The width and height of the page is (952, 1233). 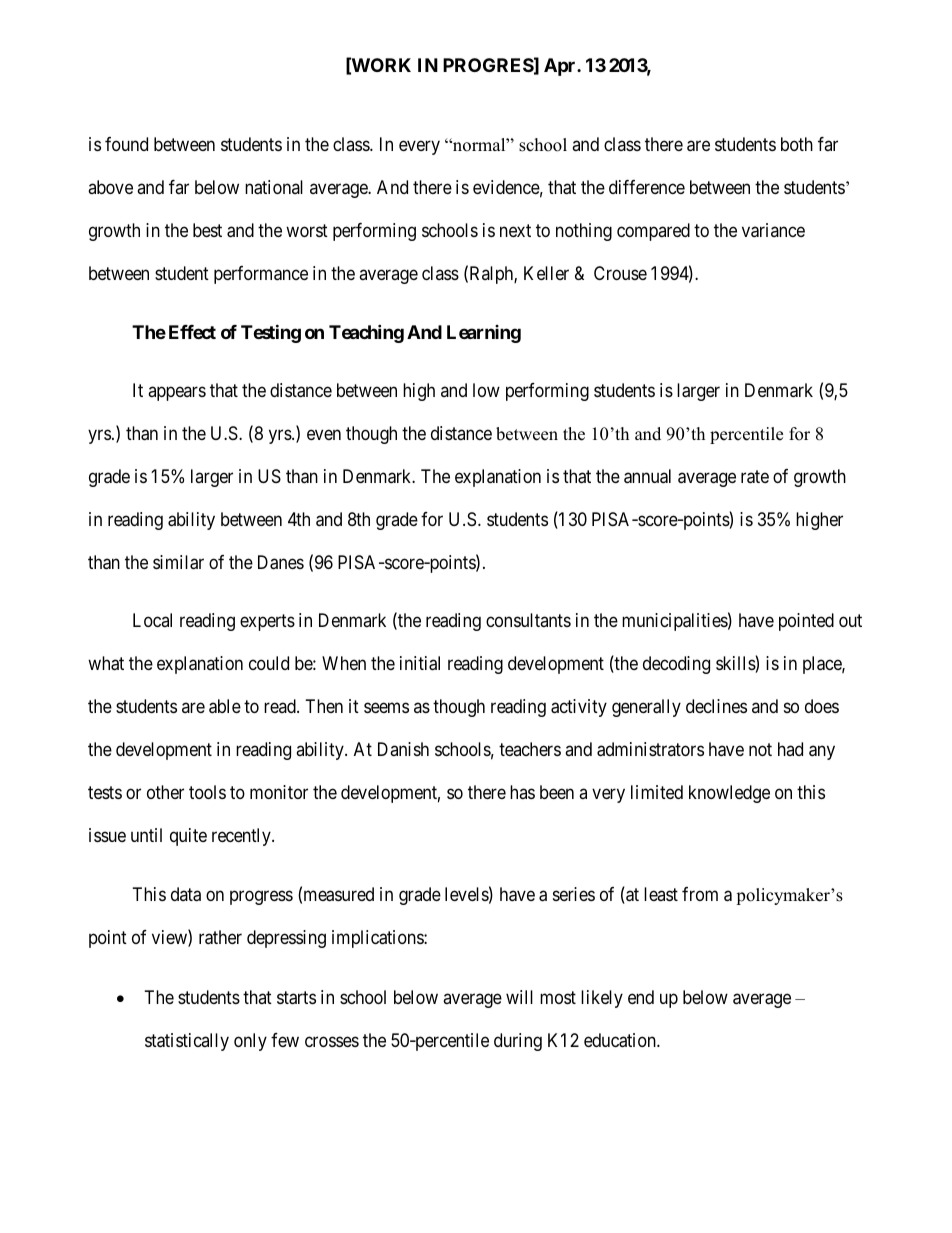 What do you see at coordinates (207, 792) in the page?
I see `tools` at bounding box center [207, 792].
